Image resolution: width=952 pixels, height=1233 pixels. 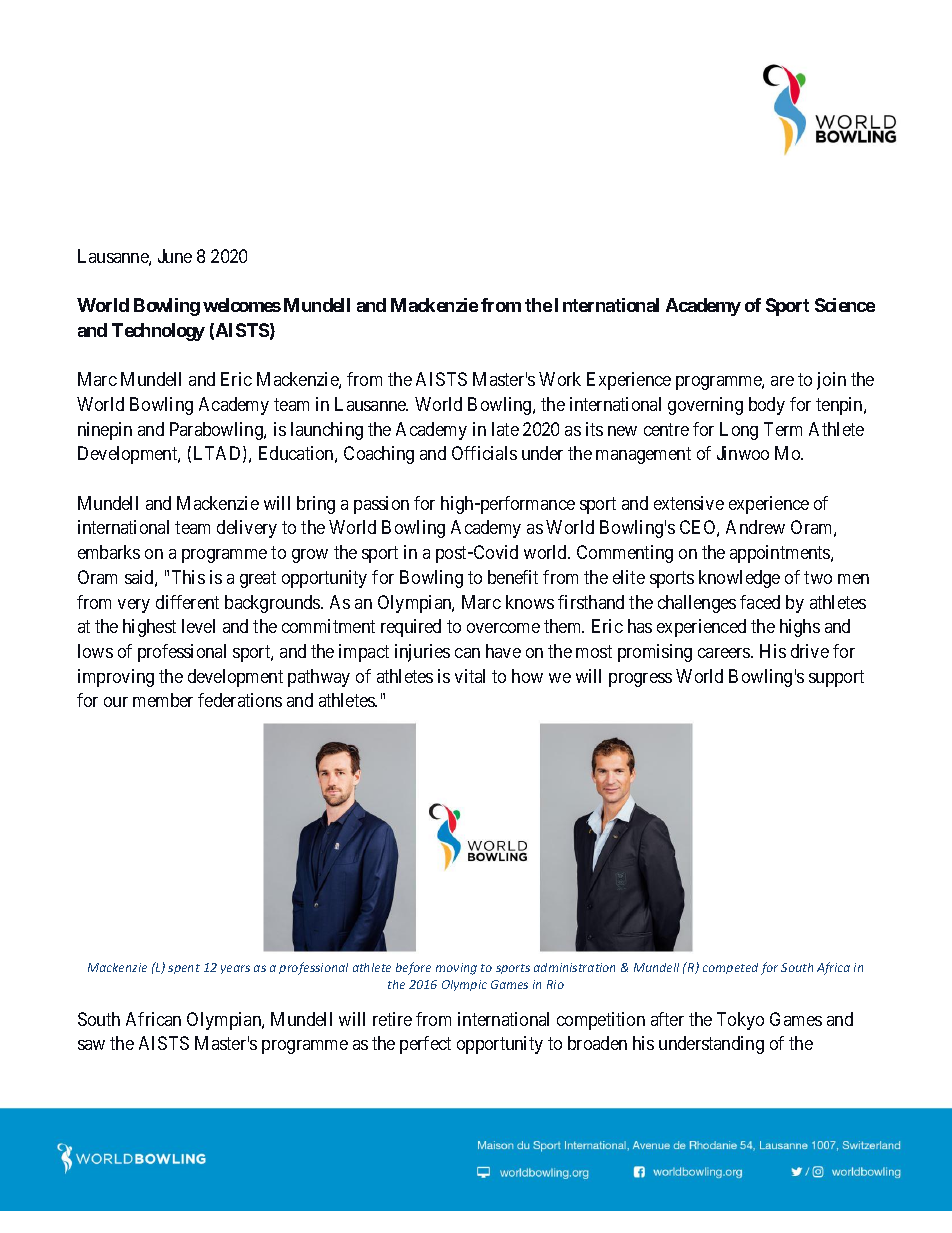 I want to click on Work, so click(x=560, y=379).
